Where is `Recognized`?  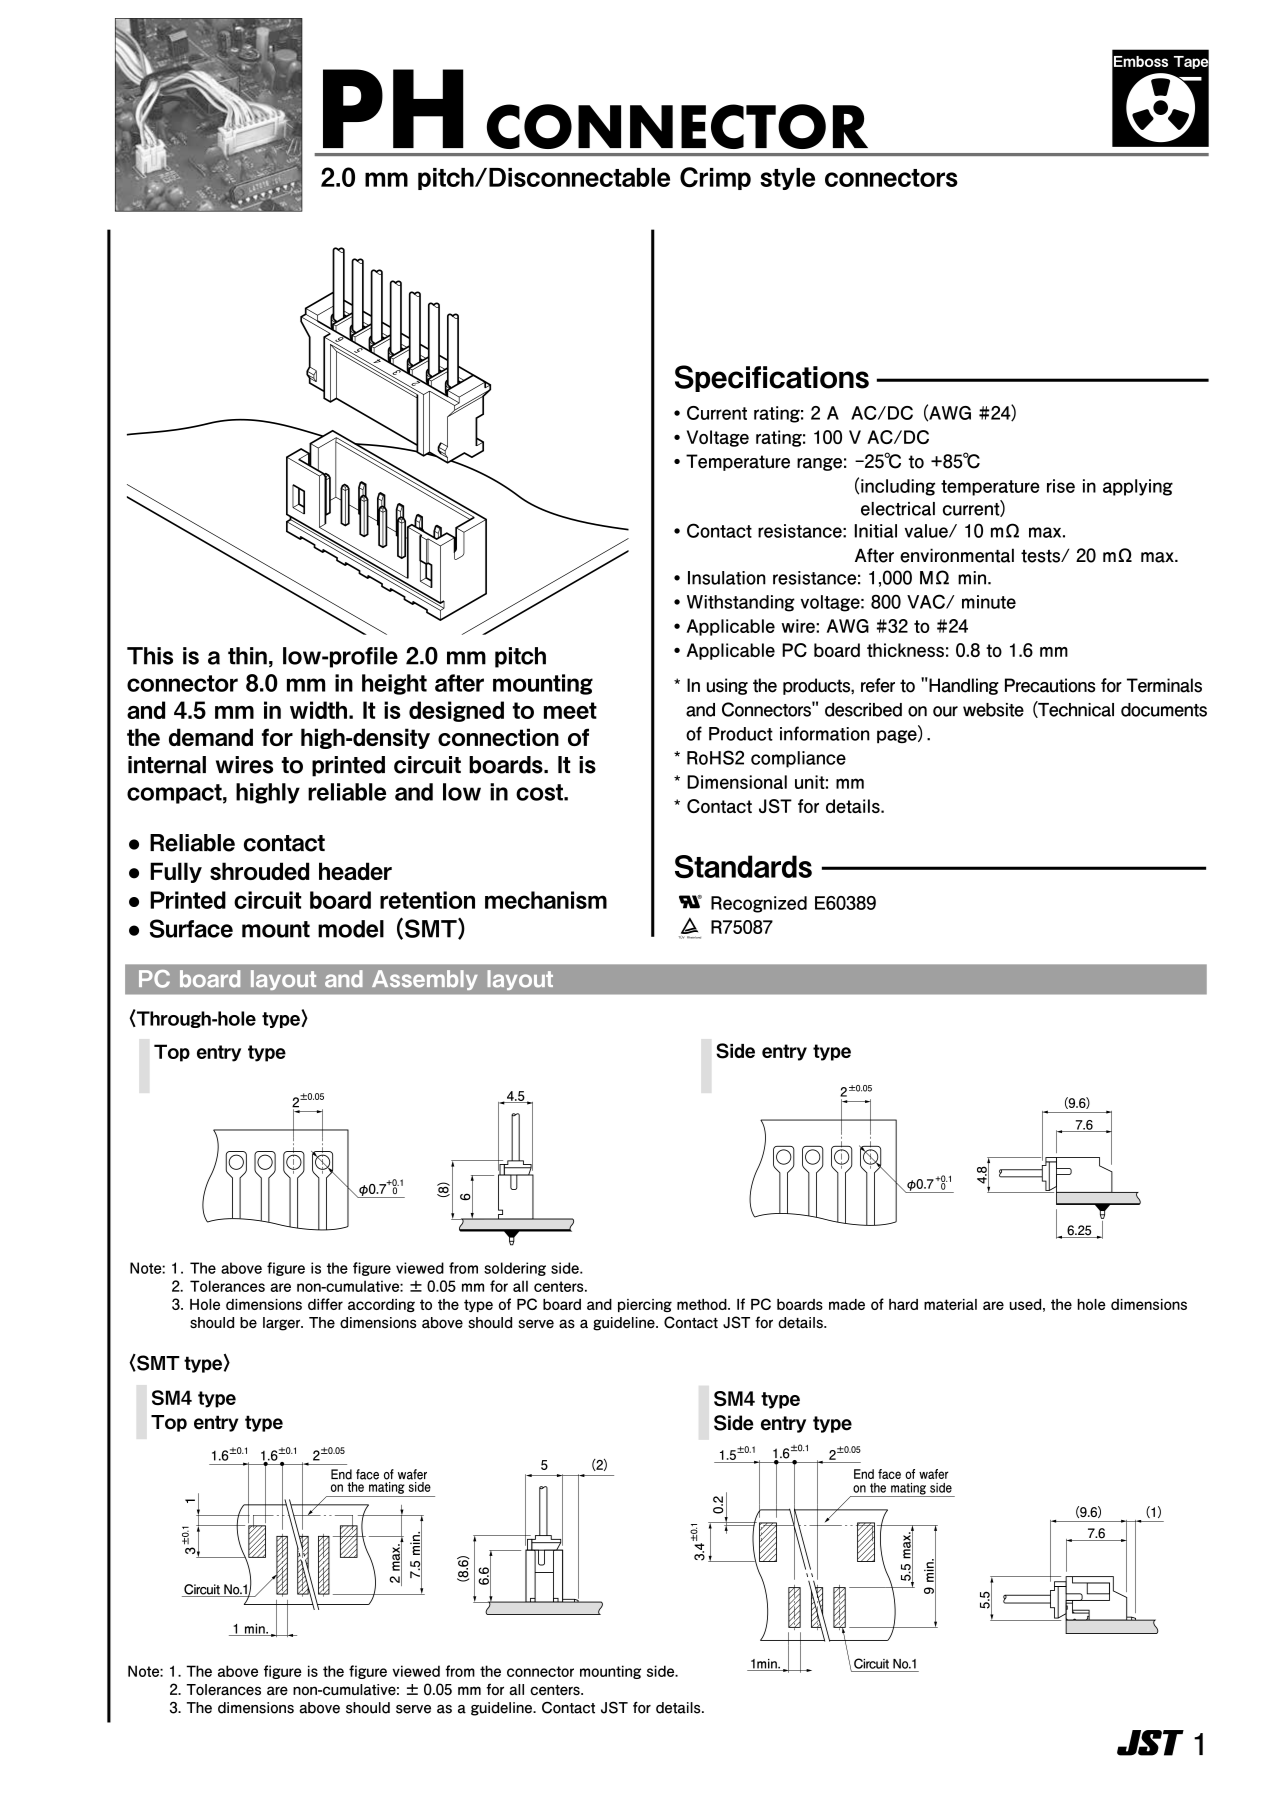
Recognized is located at coordinates (759, 904).
